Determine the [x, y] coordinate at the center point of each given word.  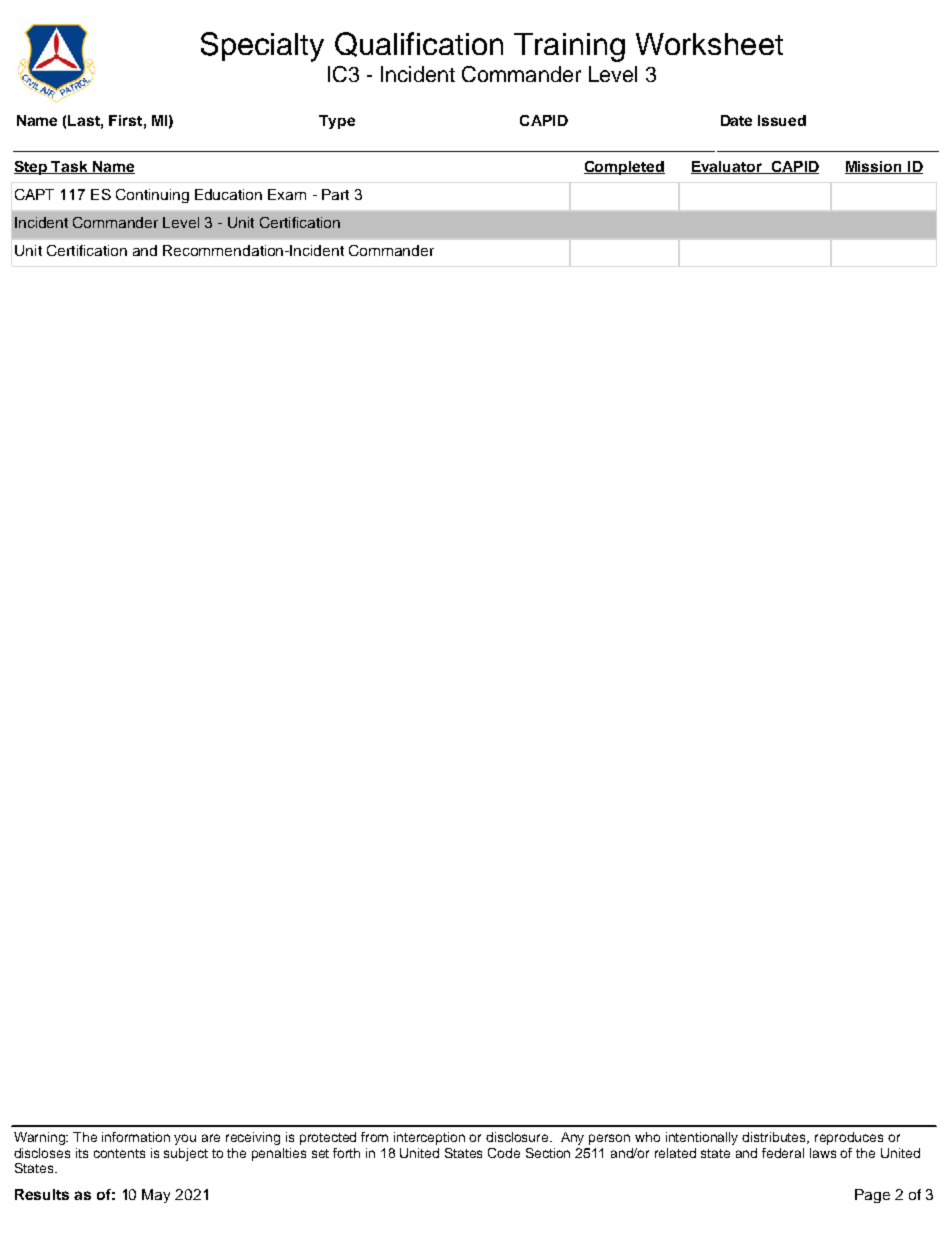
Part [335, 194]
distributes [775, 1138]
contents [119, 1153]
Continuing [152, 196]
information [136, 1137]
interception [429, 1138]
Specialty [262, 47]
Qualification [419, 44]
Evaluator [727, 167]
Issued [782, 120]
